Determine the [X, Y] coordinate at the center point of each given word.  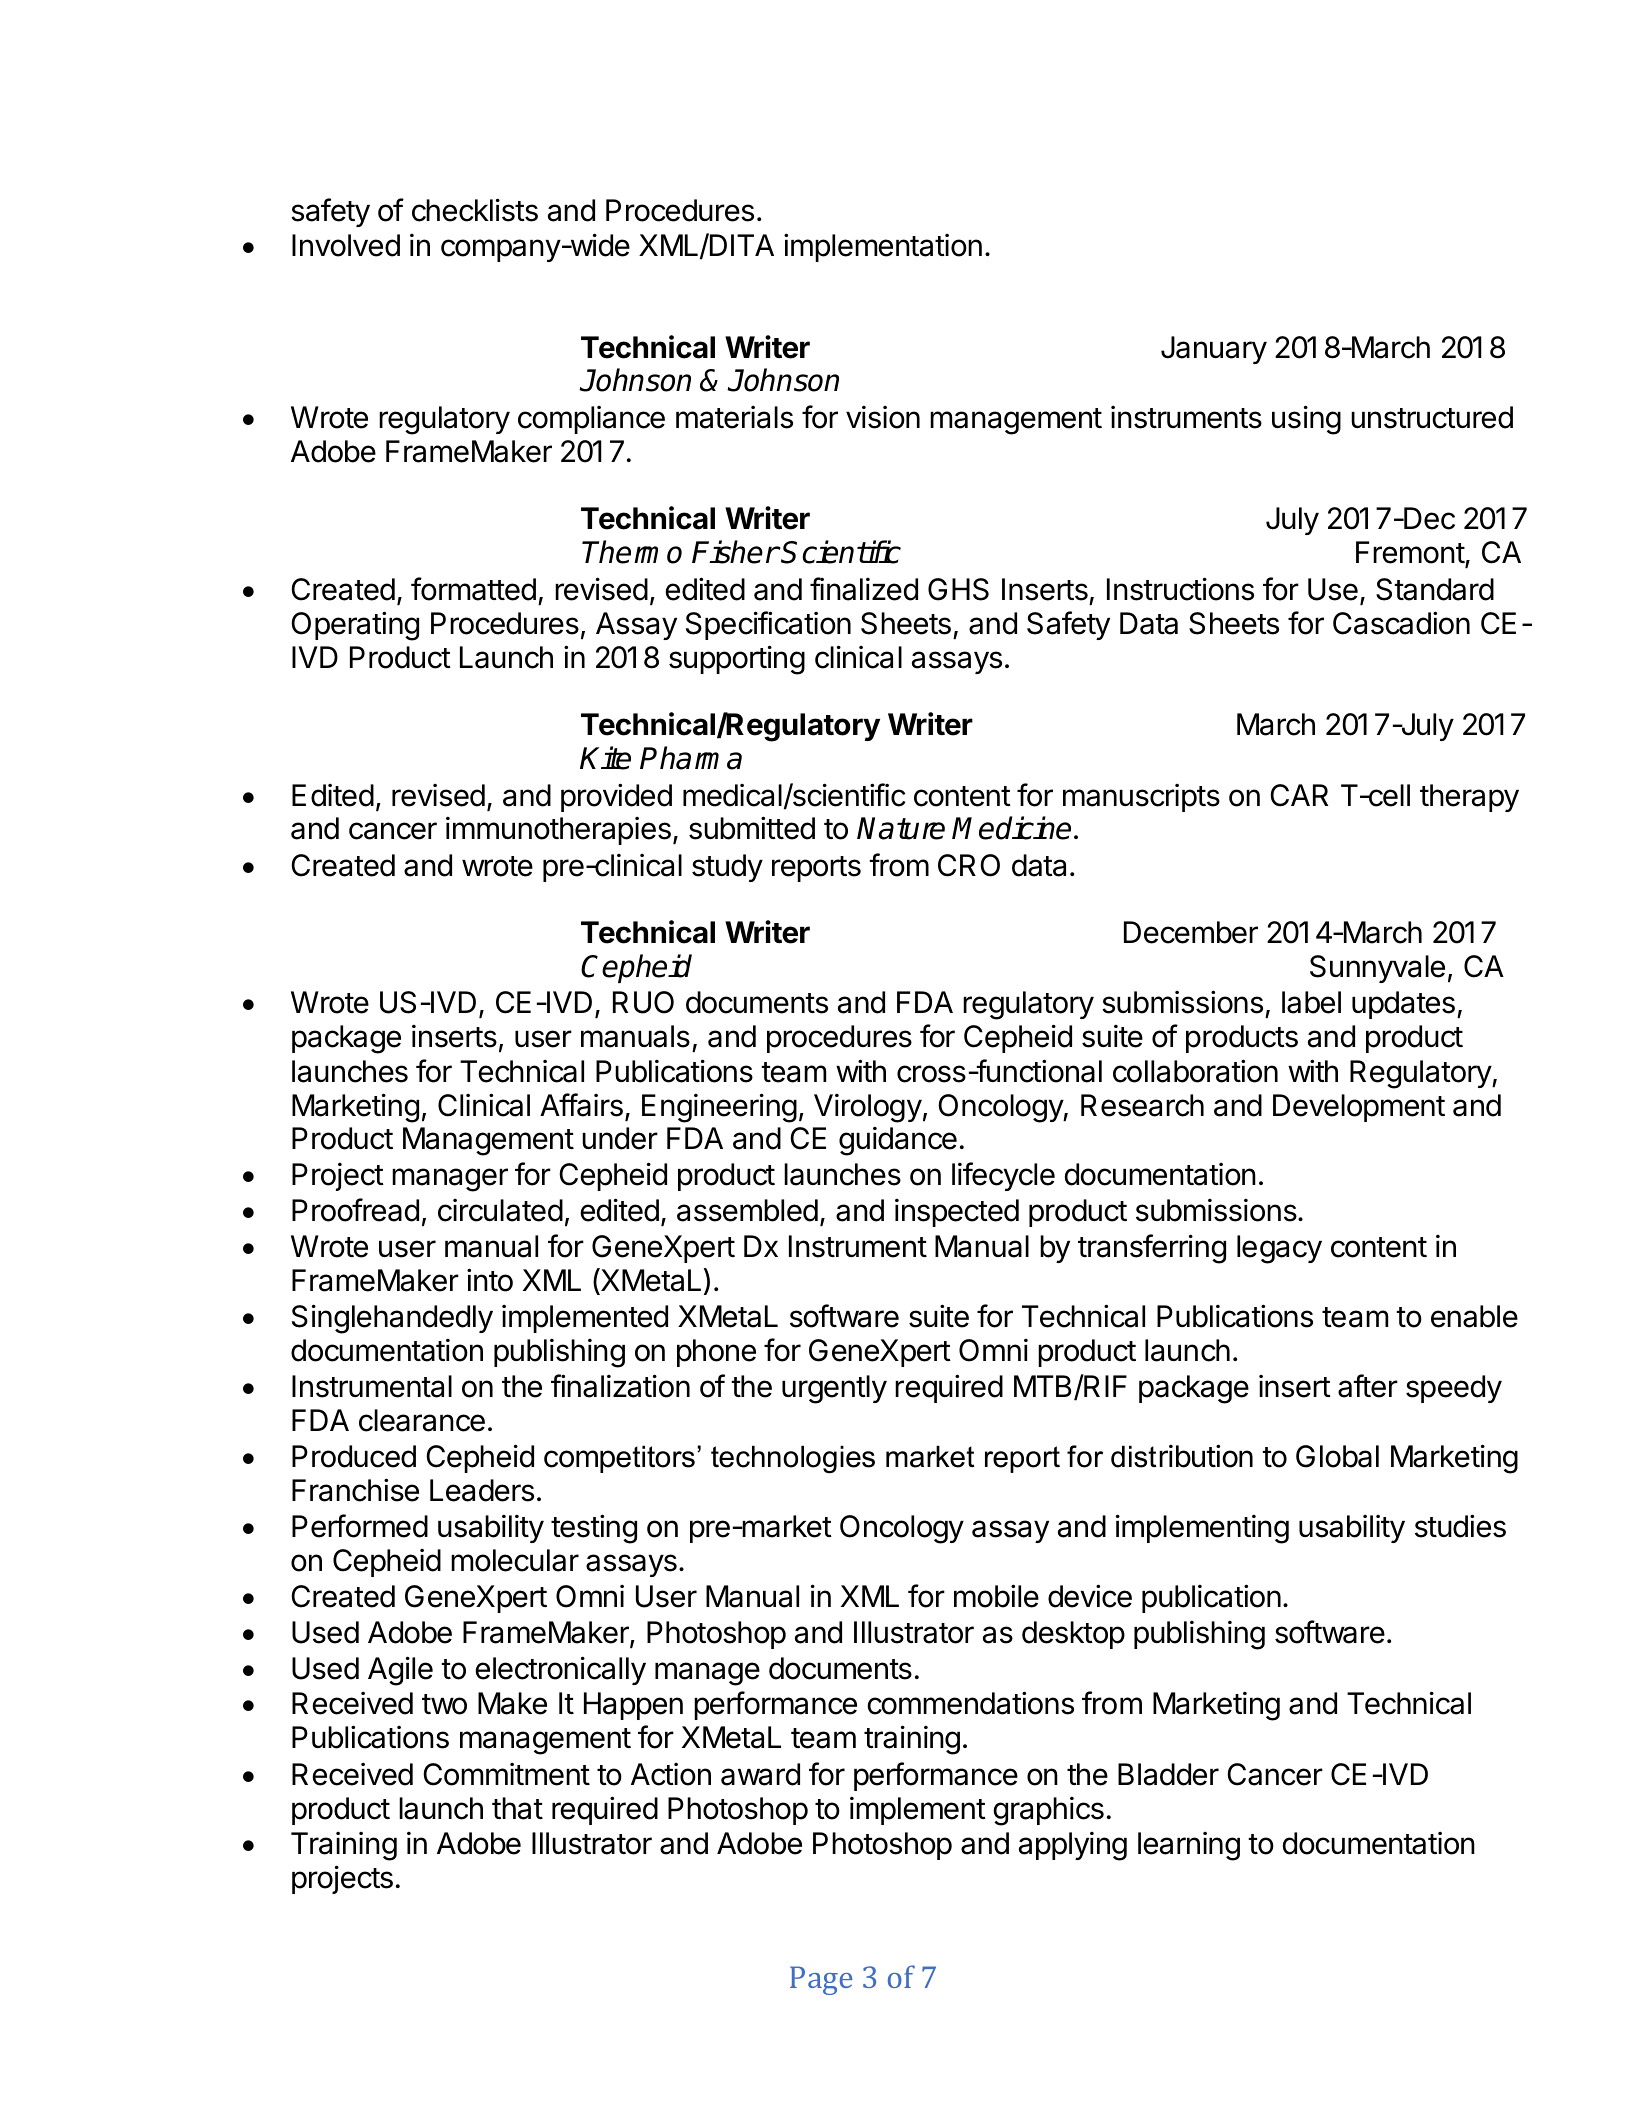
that [517, 1808]
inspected [957, 1213]
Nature [901, 828]
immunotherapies [558, 831]
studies [1460, 1526]
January [1214, 350]
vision [883, 417]
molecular [515, 1560]
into [490, 1280]
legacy [1279, 1249]
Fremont [1411, 554]
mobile [996, 1596]
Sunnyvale [1377, 969]
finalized [864, 589]
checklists [475, 210]
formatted [473, 589]
